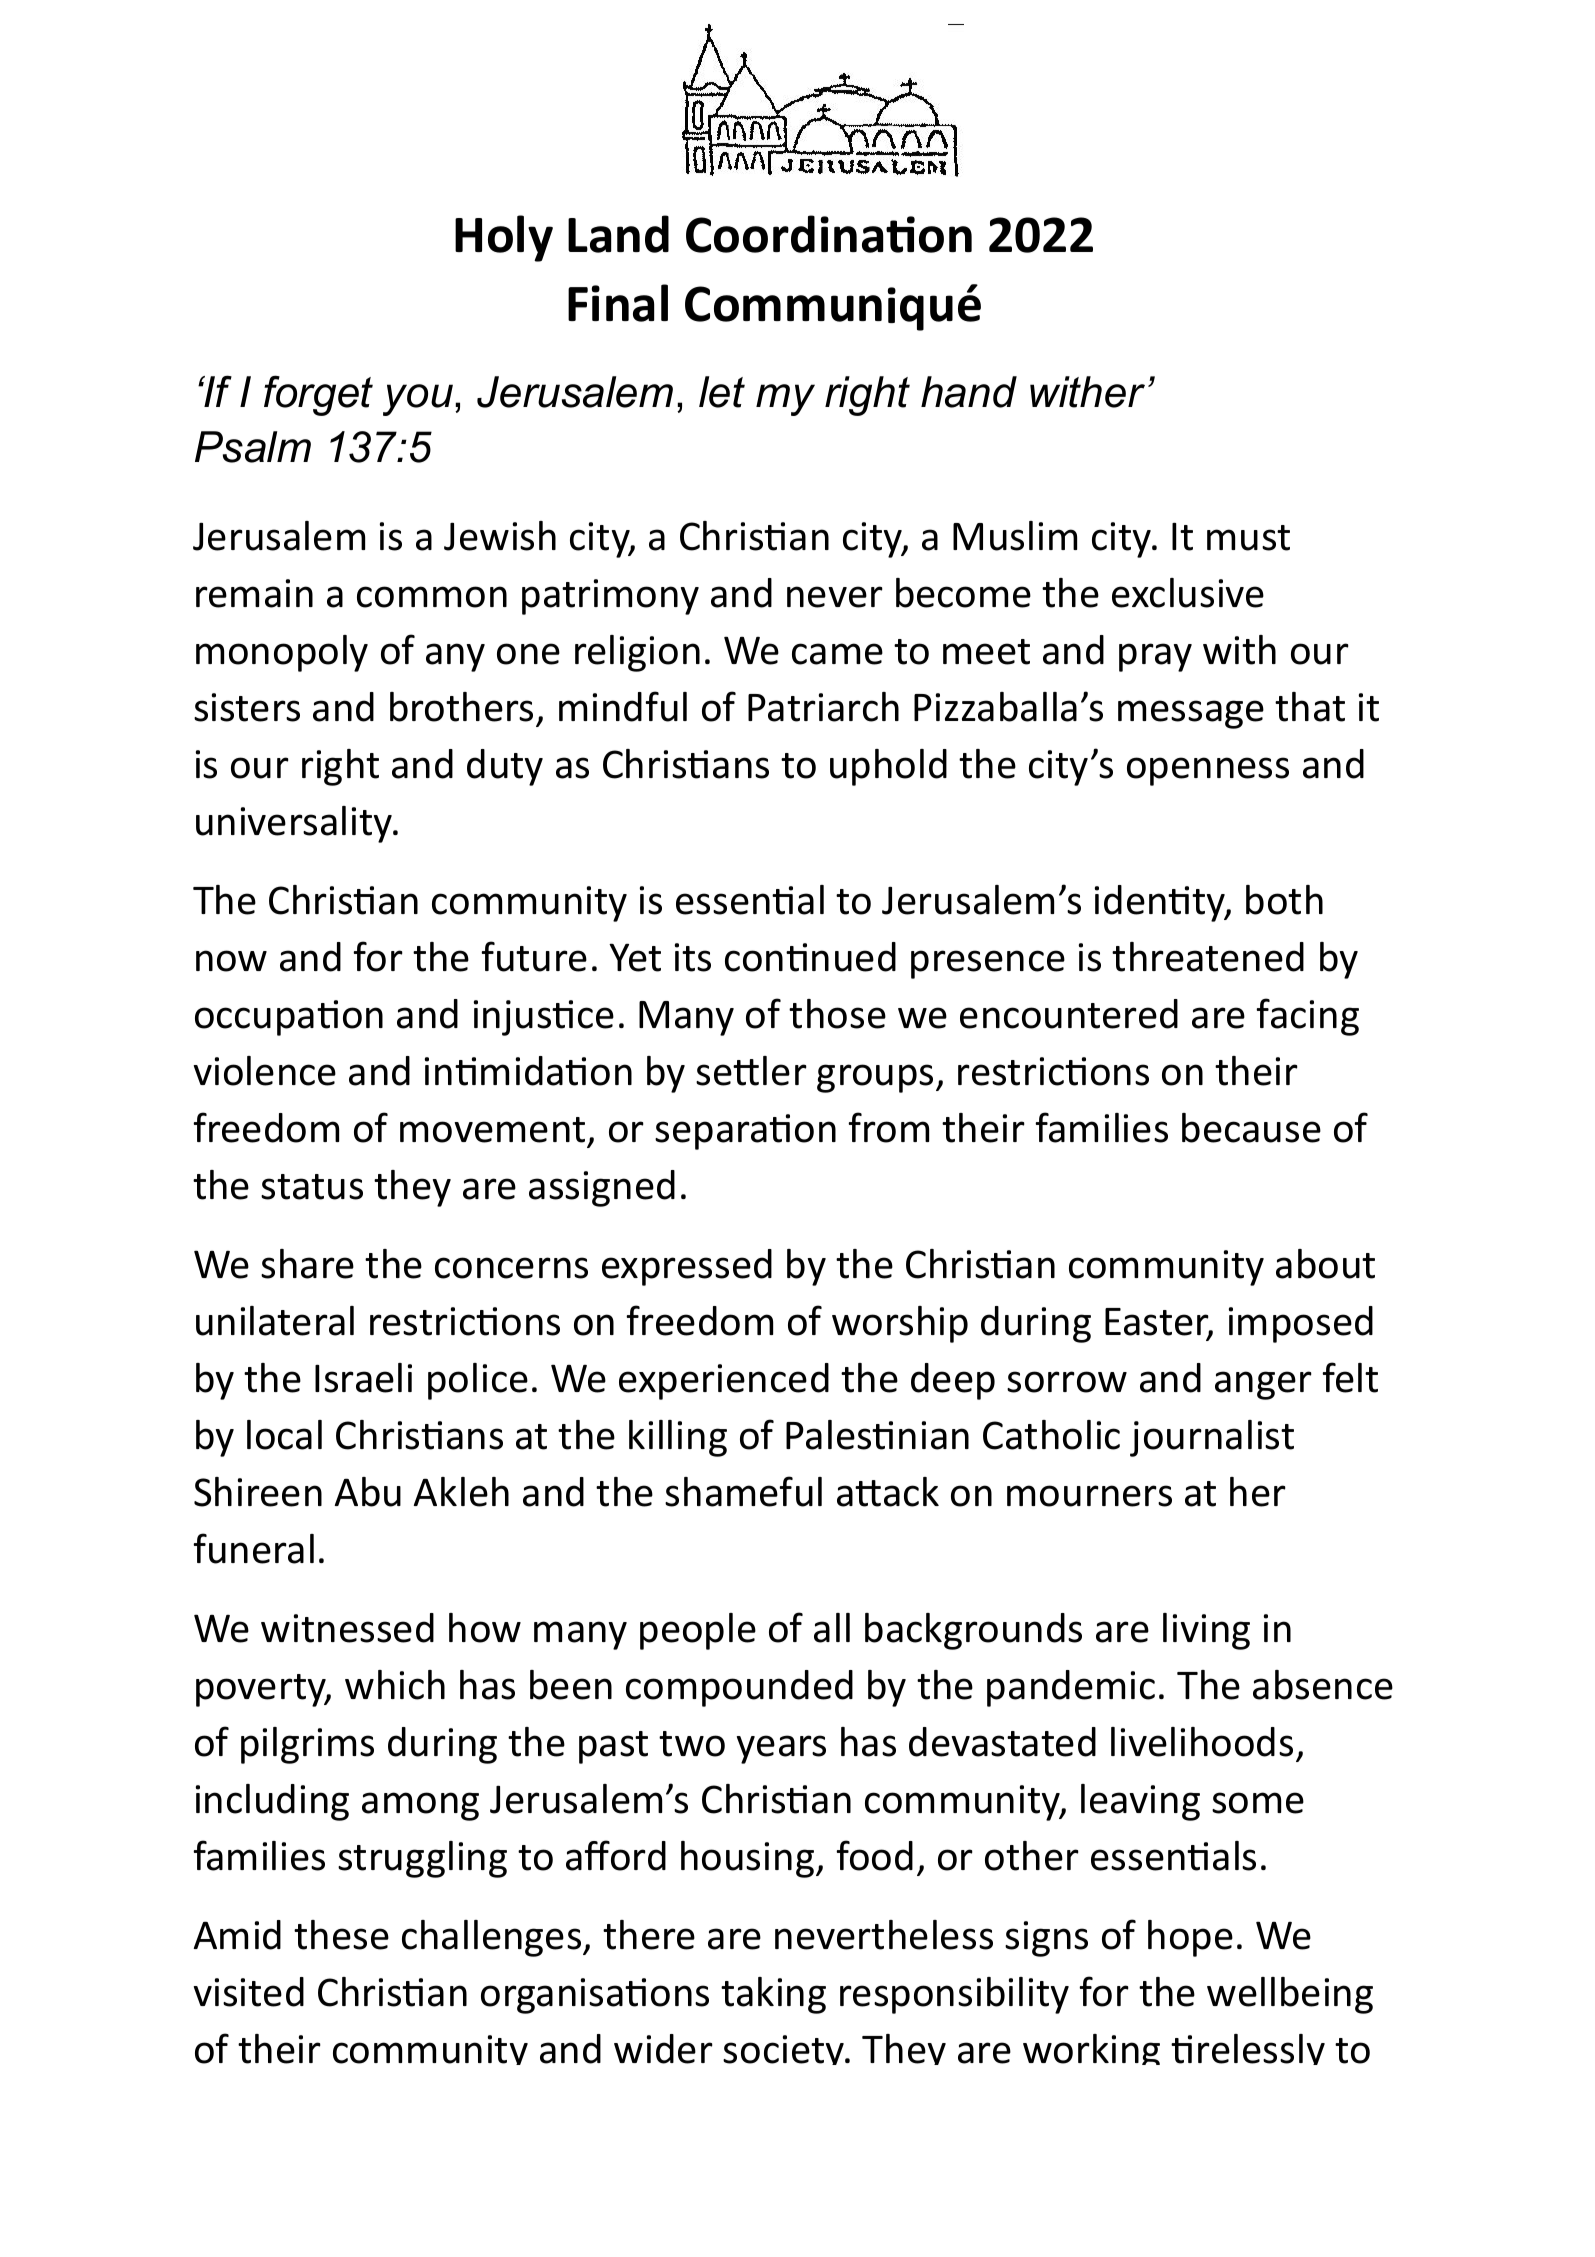 The image size is (1595, 2257). Describe the element at coordinates (722, 392) in the image. I see `let` at that location.
